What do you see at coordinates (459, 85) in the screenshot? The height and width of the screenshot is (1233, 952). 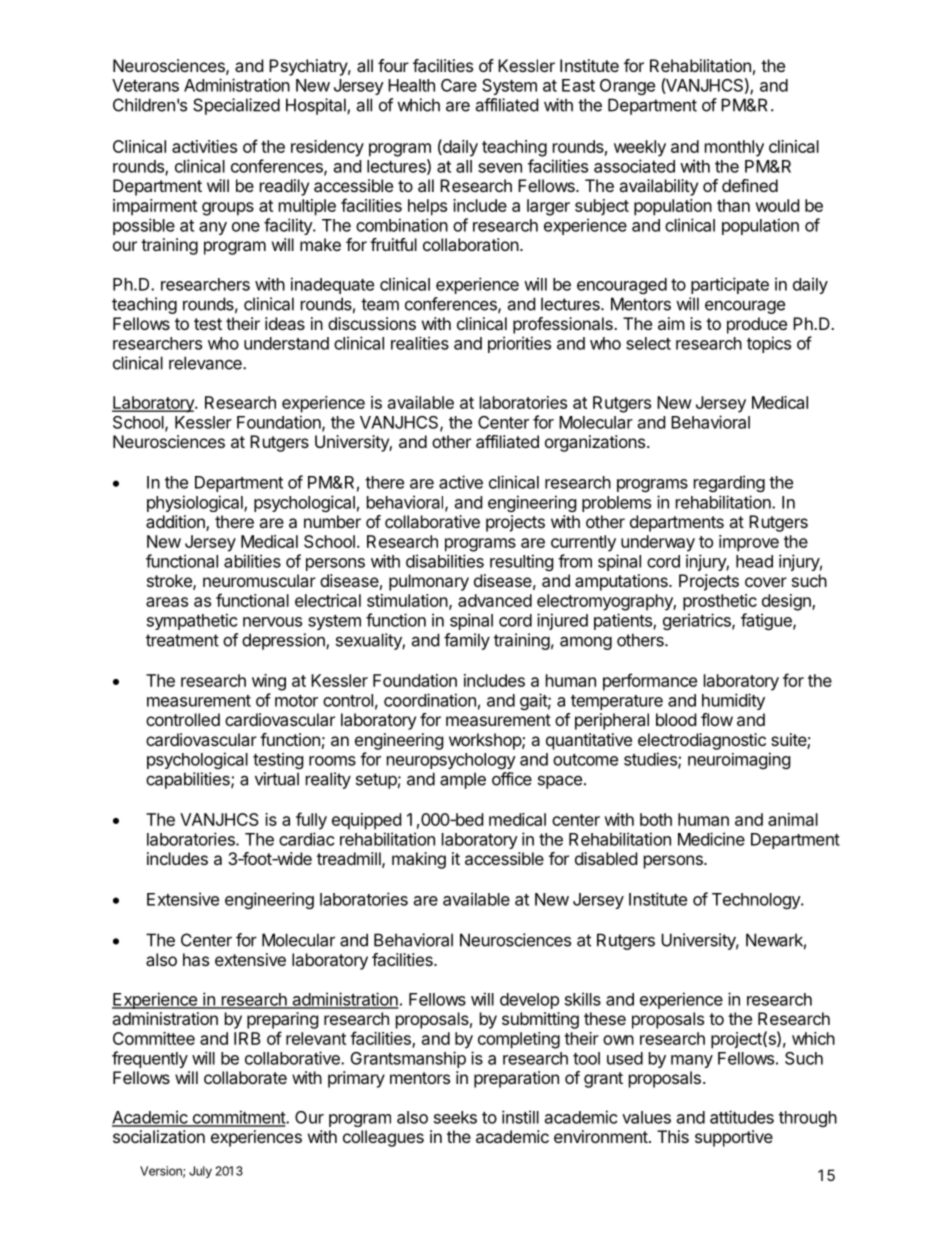 I see `Care` at bounding box center [459, 85].
